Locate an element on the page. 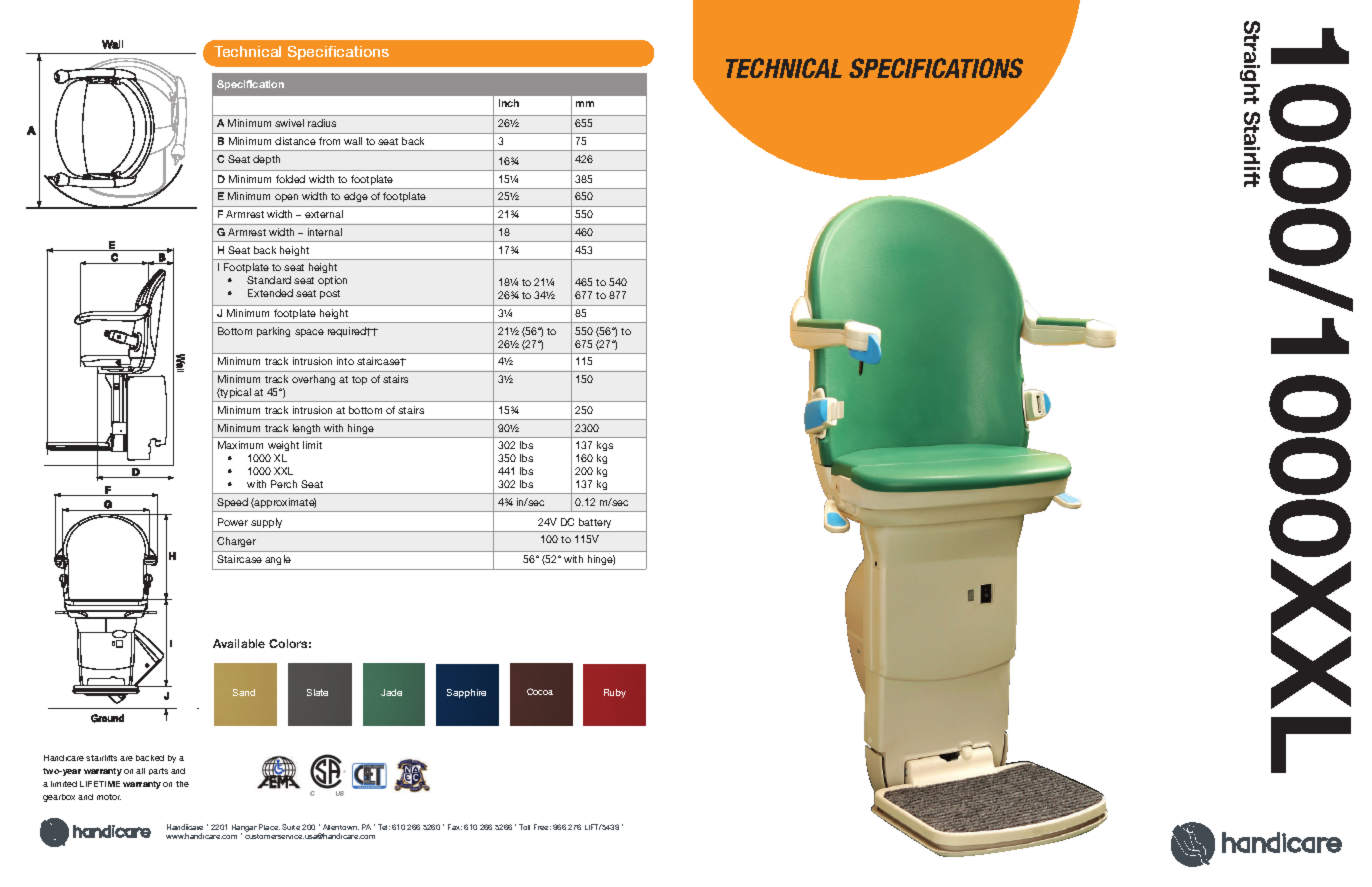 Image resolution: width=1372 pixels, height=887 pixels. inch is located at coordinates (509, 103).
